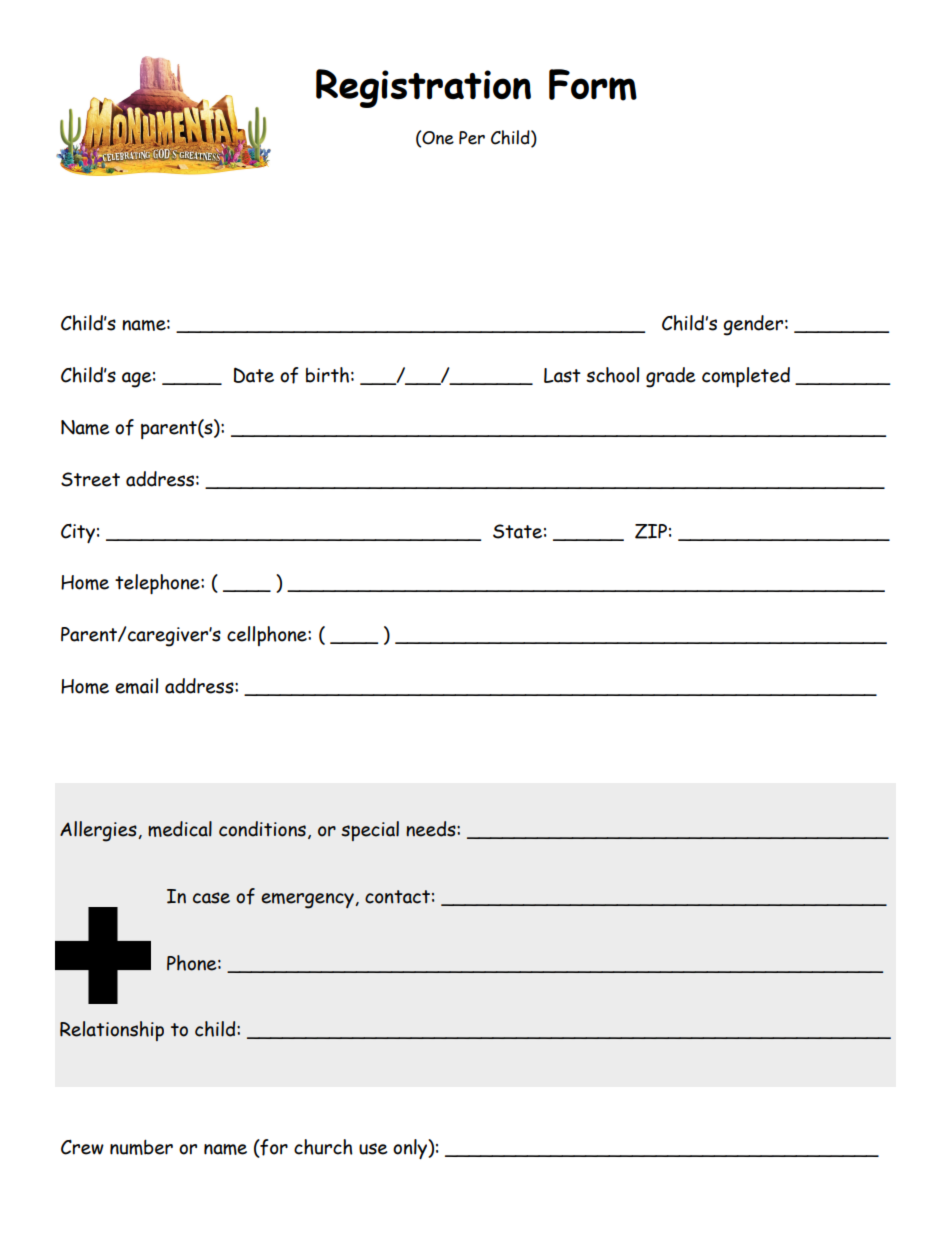 This screenshot has width=952, height=1233. What do you see at coordinates (472, 138) in the screenshot?
I see `Per` at bounding box center [472, 138].
